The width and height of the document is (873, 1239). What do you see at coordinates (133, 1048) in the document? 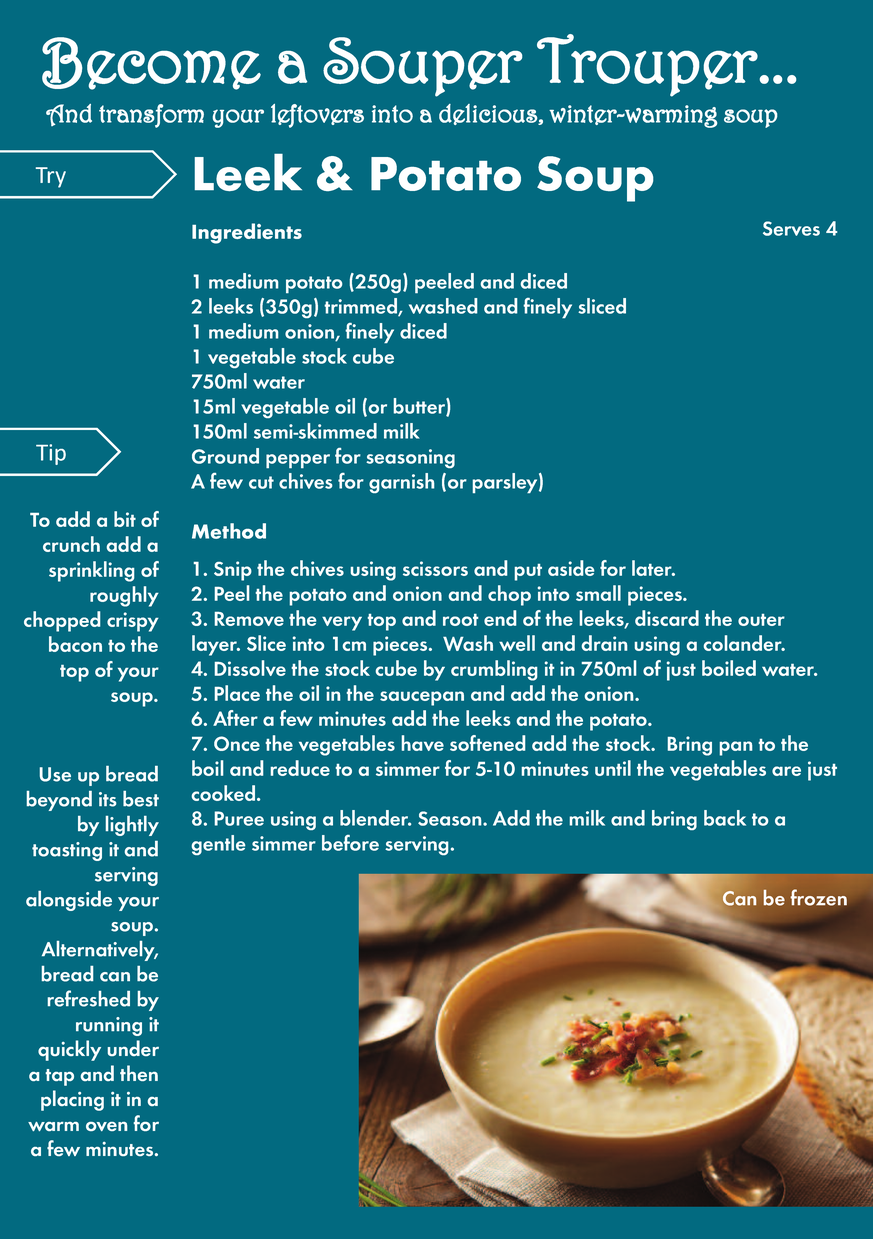
I see `under` at bounding box center [133, 1048].
